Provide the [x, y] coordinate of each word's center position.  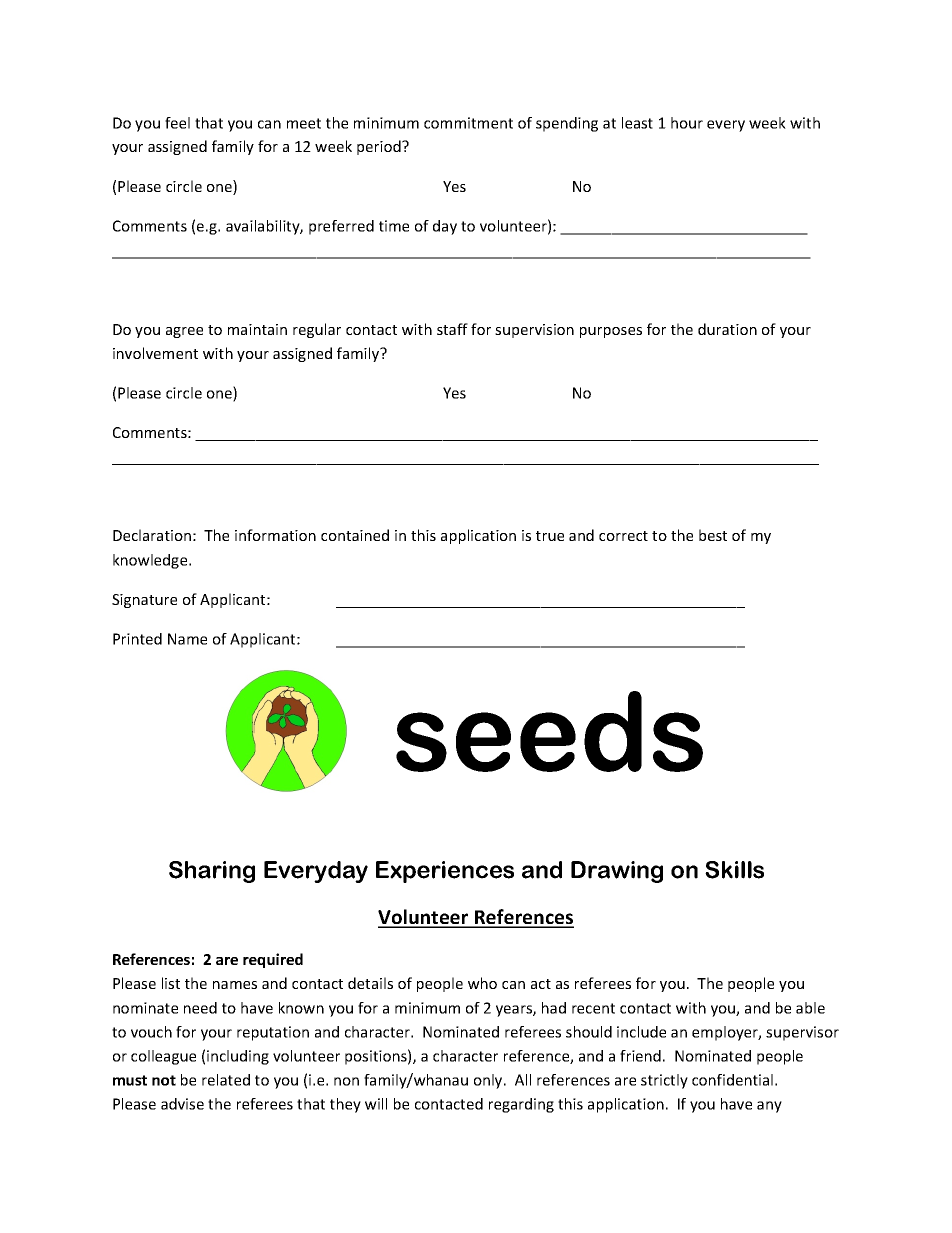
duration [727, 329]
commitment [468, 123]
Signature [144, 601]
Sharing [212, 872]
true [550, 536]
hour [687, 123]
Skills [734, 870]
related [226, 1080]
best [713, 535]
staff [452, 329]
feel [177, 123]
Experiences [445, 872]
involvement [155, 353]
